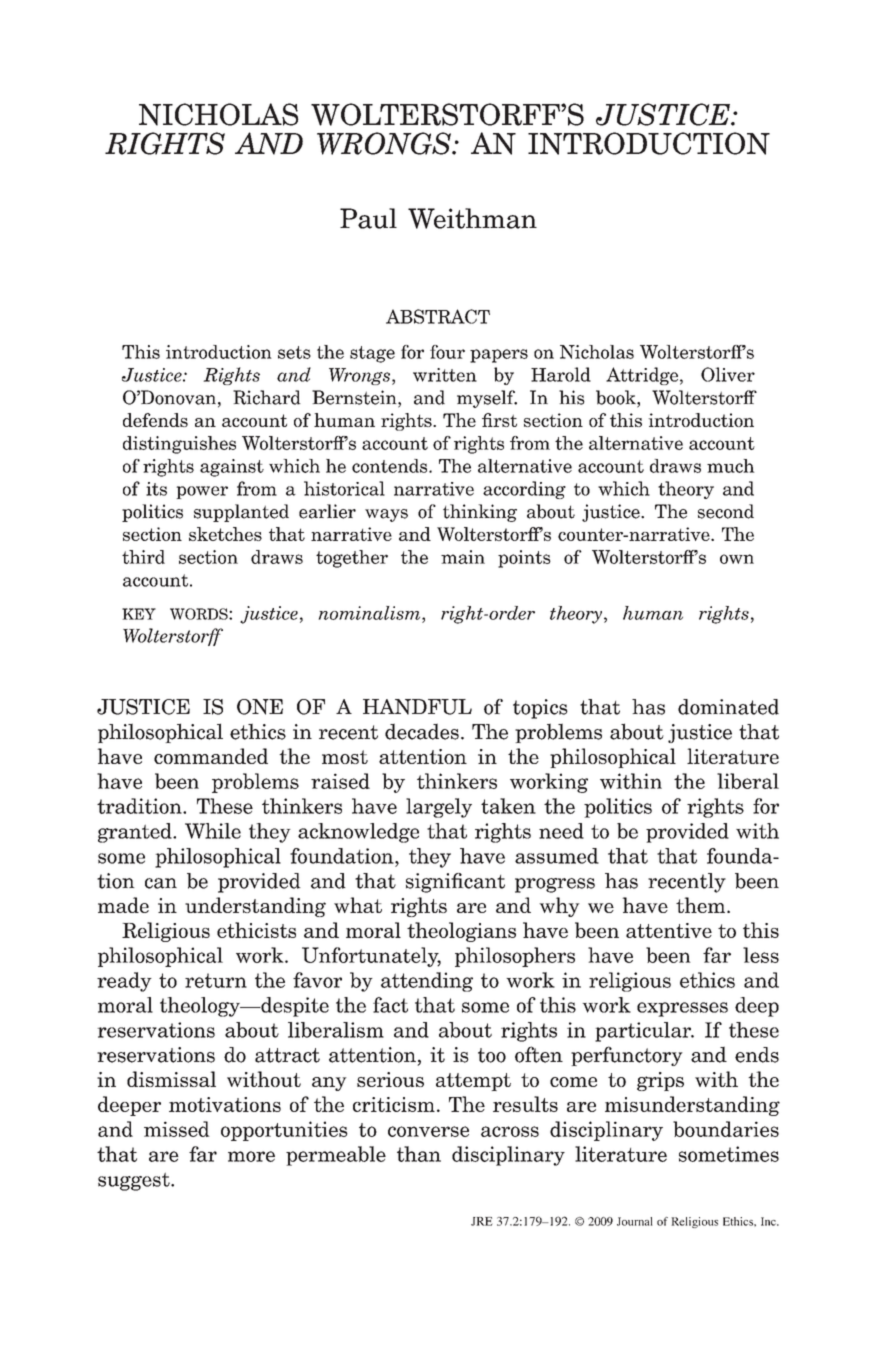  I want to click on return, so click(216, 980).
